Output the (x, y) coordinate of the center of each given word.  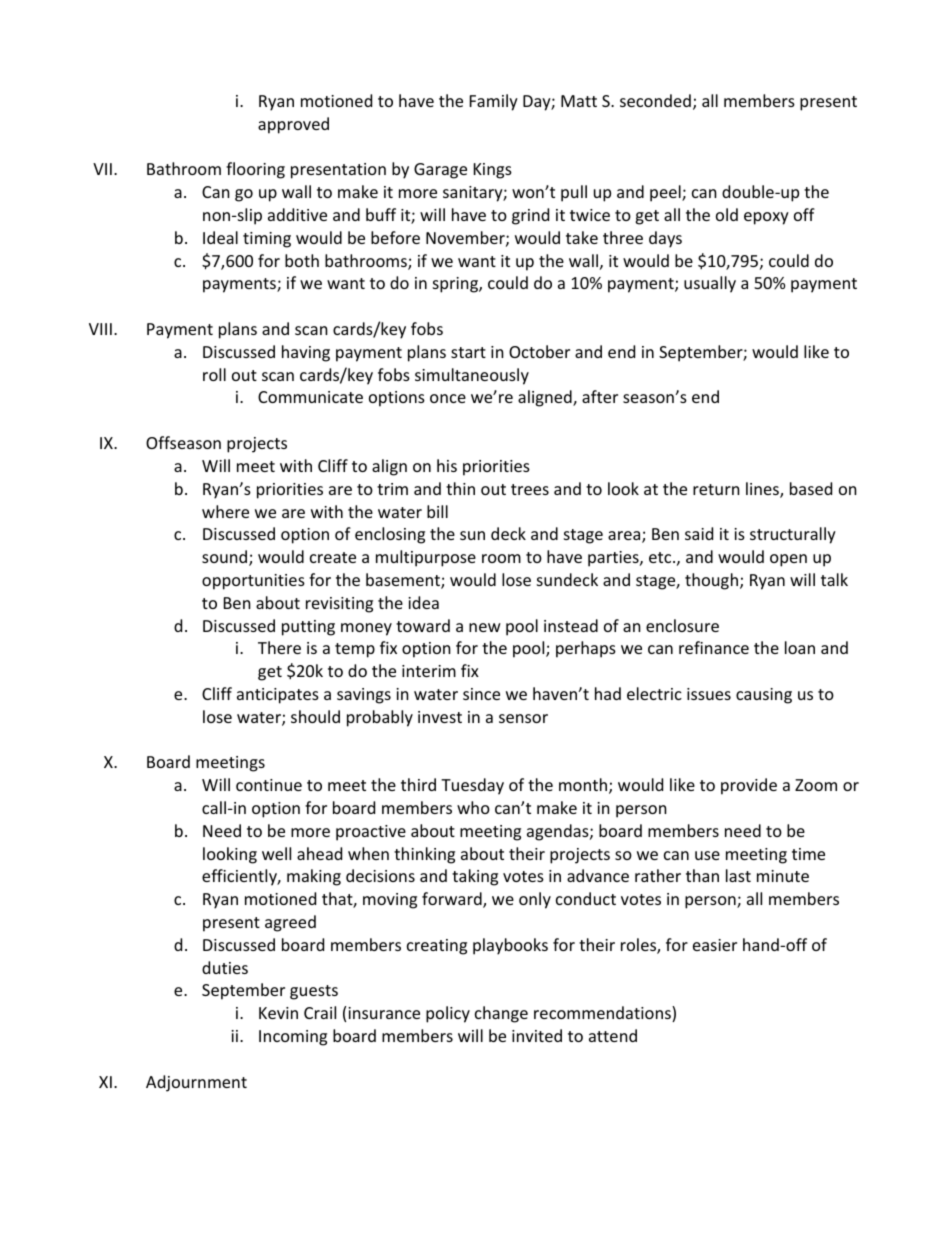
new (485, 627)
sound (226, 558)
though (711, 581)
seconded (655, 100)
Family (494, 102)
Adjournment (196, 1083)
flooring (255, 170)
